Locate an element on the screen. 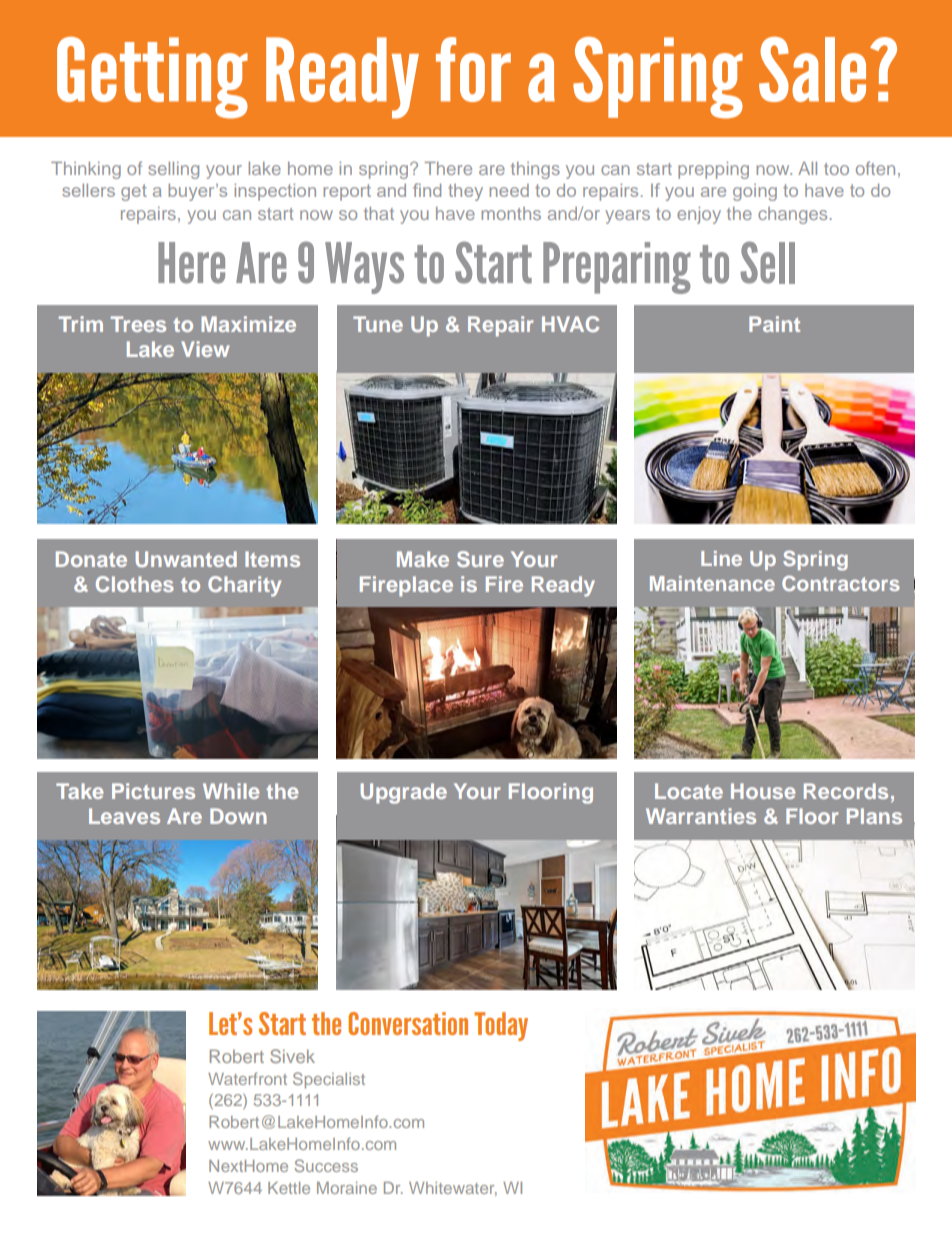  Getting is located at coordinates (152, 78).
